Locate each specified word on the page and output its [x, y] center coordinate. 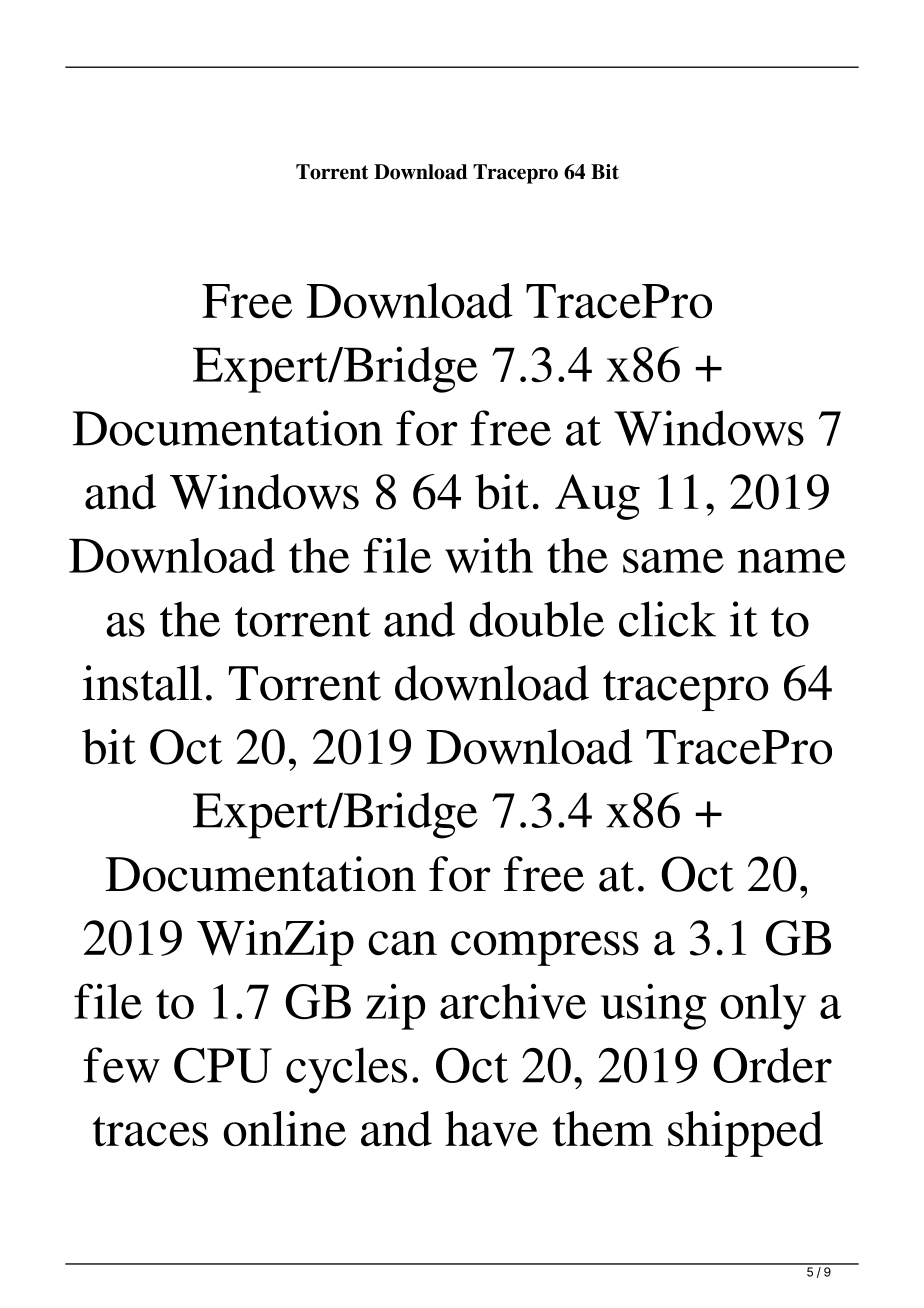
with [489, 555]
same [673, 561]
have [491, 1129]
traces [150, 1131]
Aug [597, 497]
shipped [745, 1134]
